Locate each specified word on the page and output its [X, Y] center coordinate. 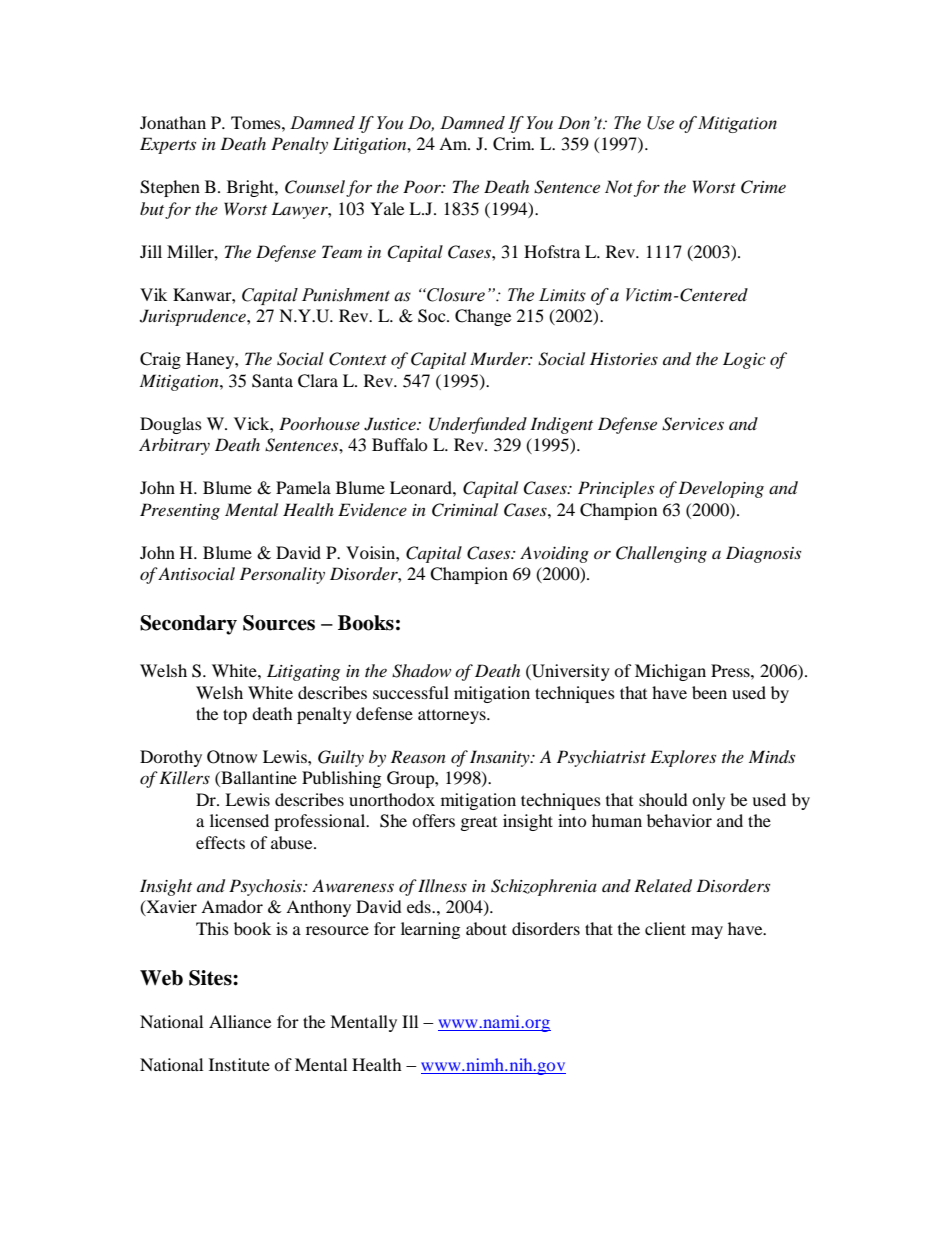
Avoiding [554, 554]
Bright [251, 188]
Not [619, 186]
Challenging [661, 554]
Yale [387, 208]
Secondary [188, 625]
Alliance [240, 1021]
